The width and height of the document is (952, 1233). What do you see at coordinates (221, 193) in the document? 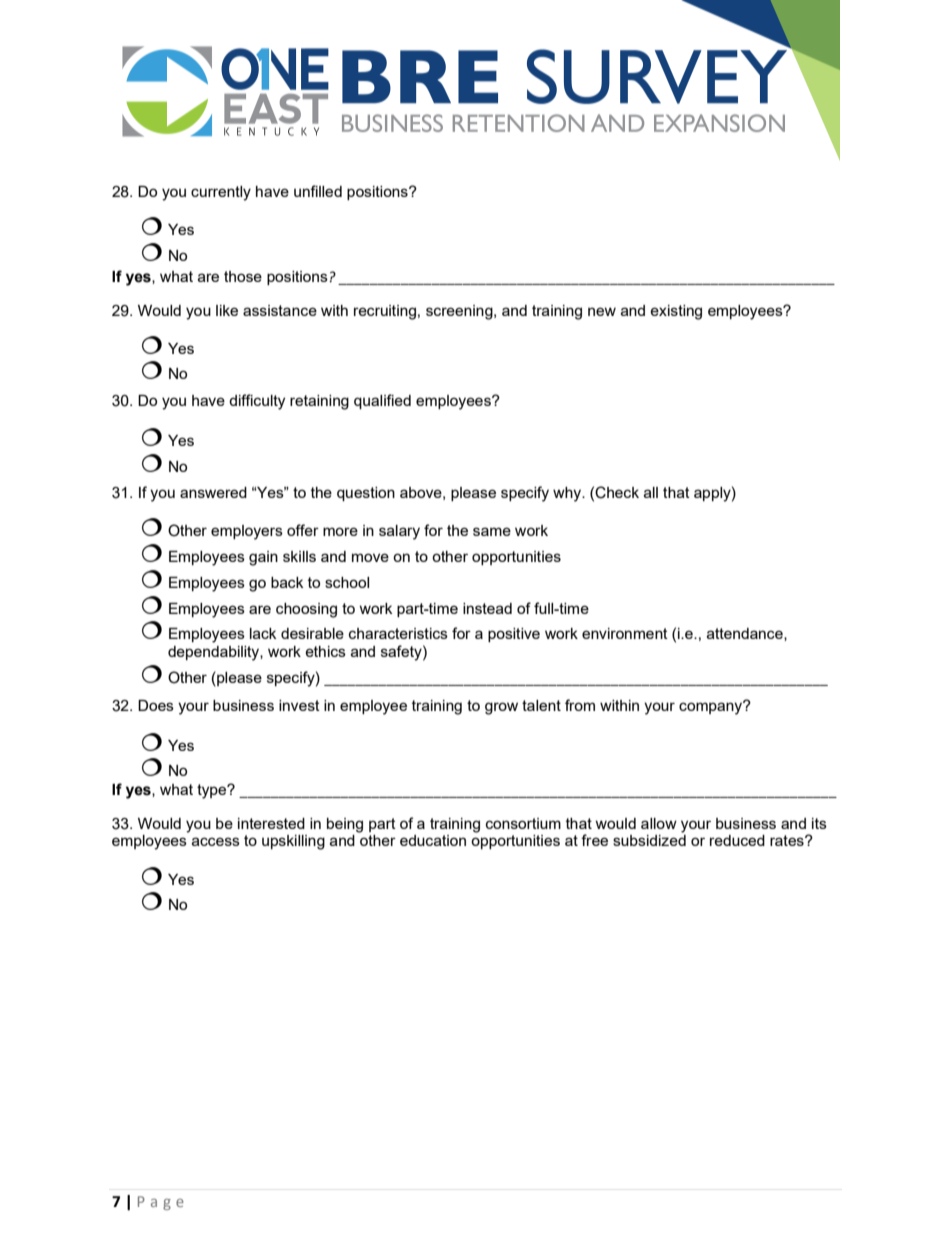
I see `currently` at bounding box center [221, 193].
